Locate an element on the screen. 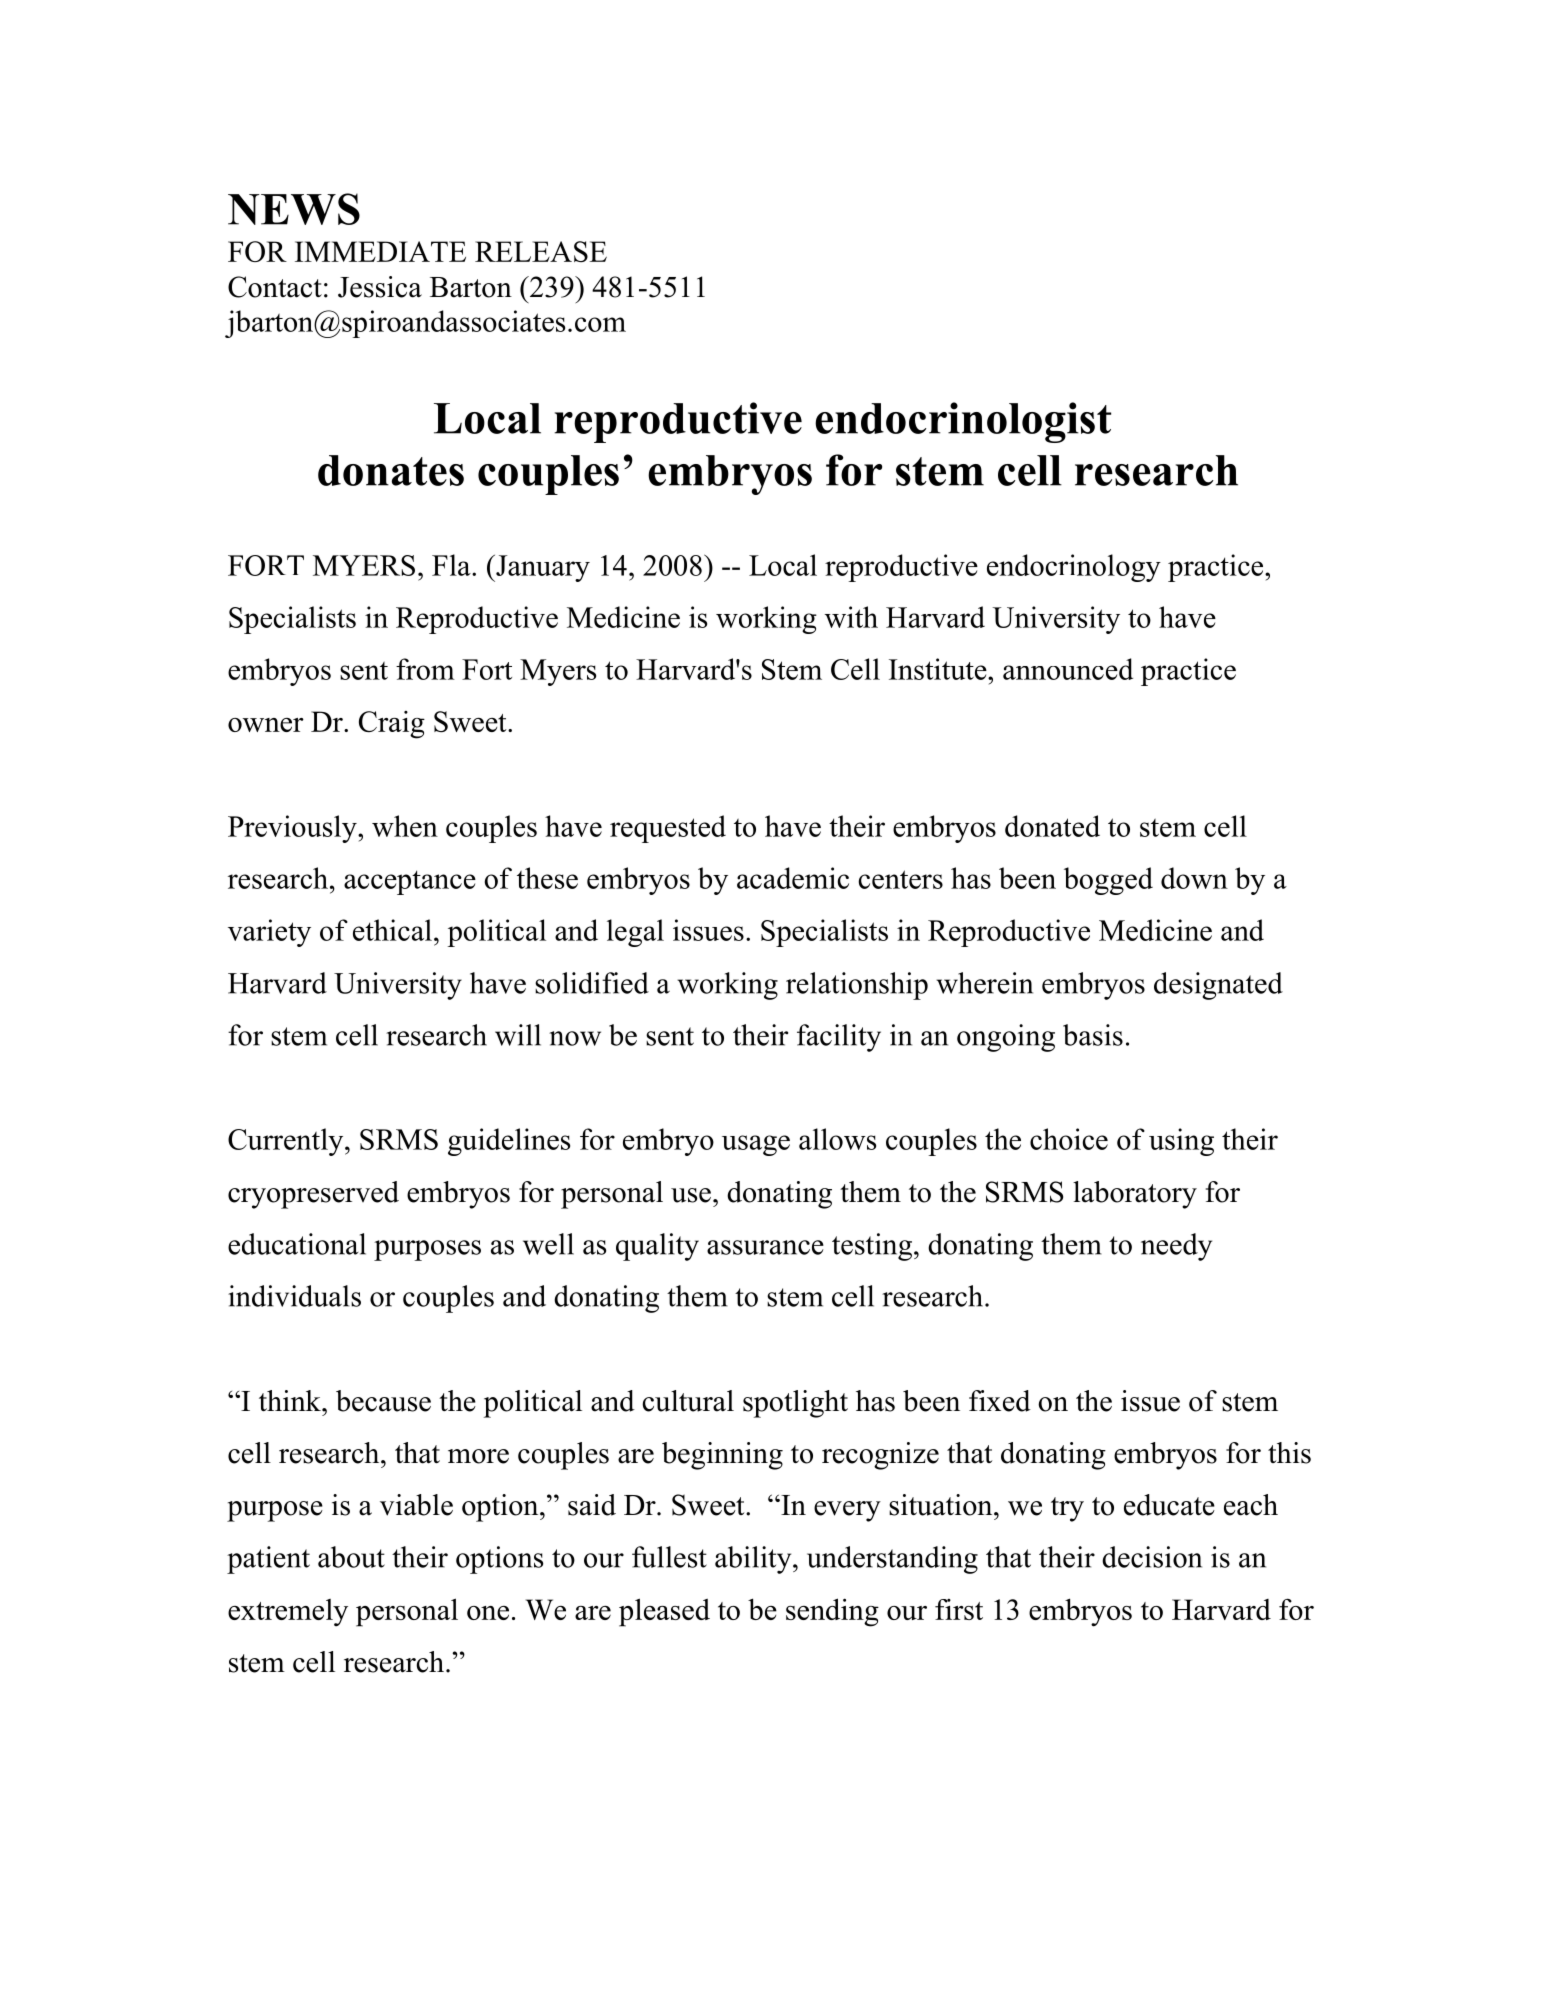 Image resolution: width=1544 pixels, height=1998 pixels. about is located at coordinates (351, 1557).
